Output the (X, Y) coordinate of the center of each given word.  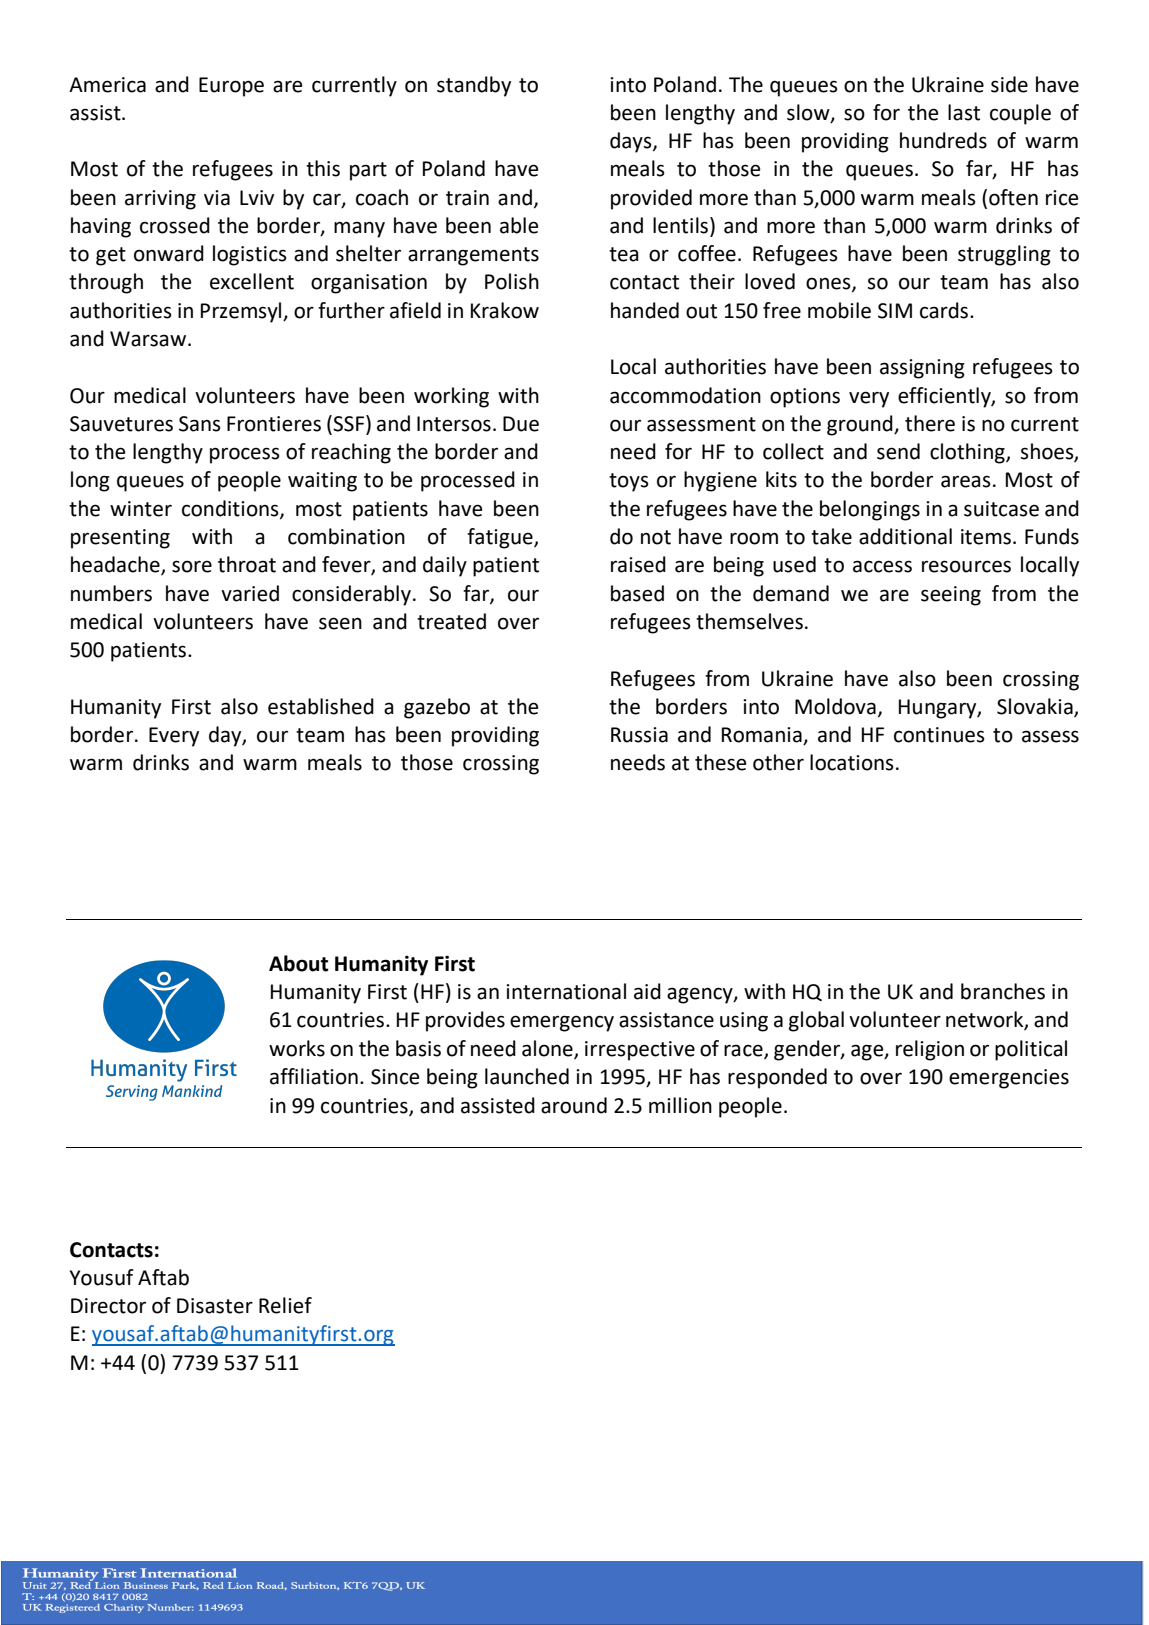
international (566, 991)
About (298, 963)
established (321, 706)
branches (1003, 991)
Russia (639, 735)
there (930, 423)
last (964, 112)
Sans (200, 424)
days (632, 142)
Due (521, 424)
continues (939, 735)
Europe (231, 87)
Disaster (215, 1306)
